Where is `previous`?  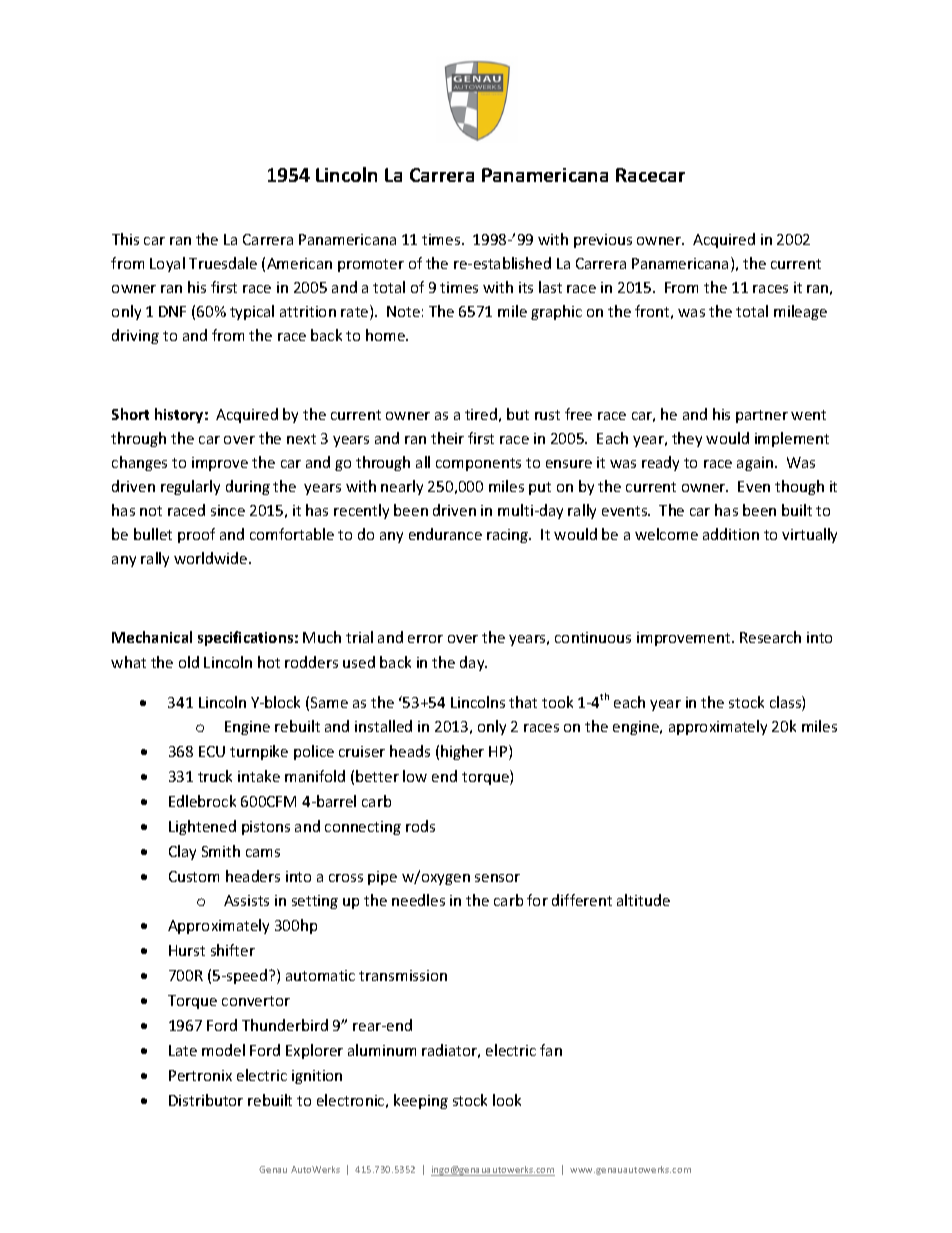
previous is located at coordinates (603, 241).
